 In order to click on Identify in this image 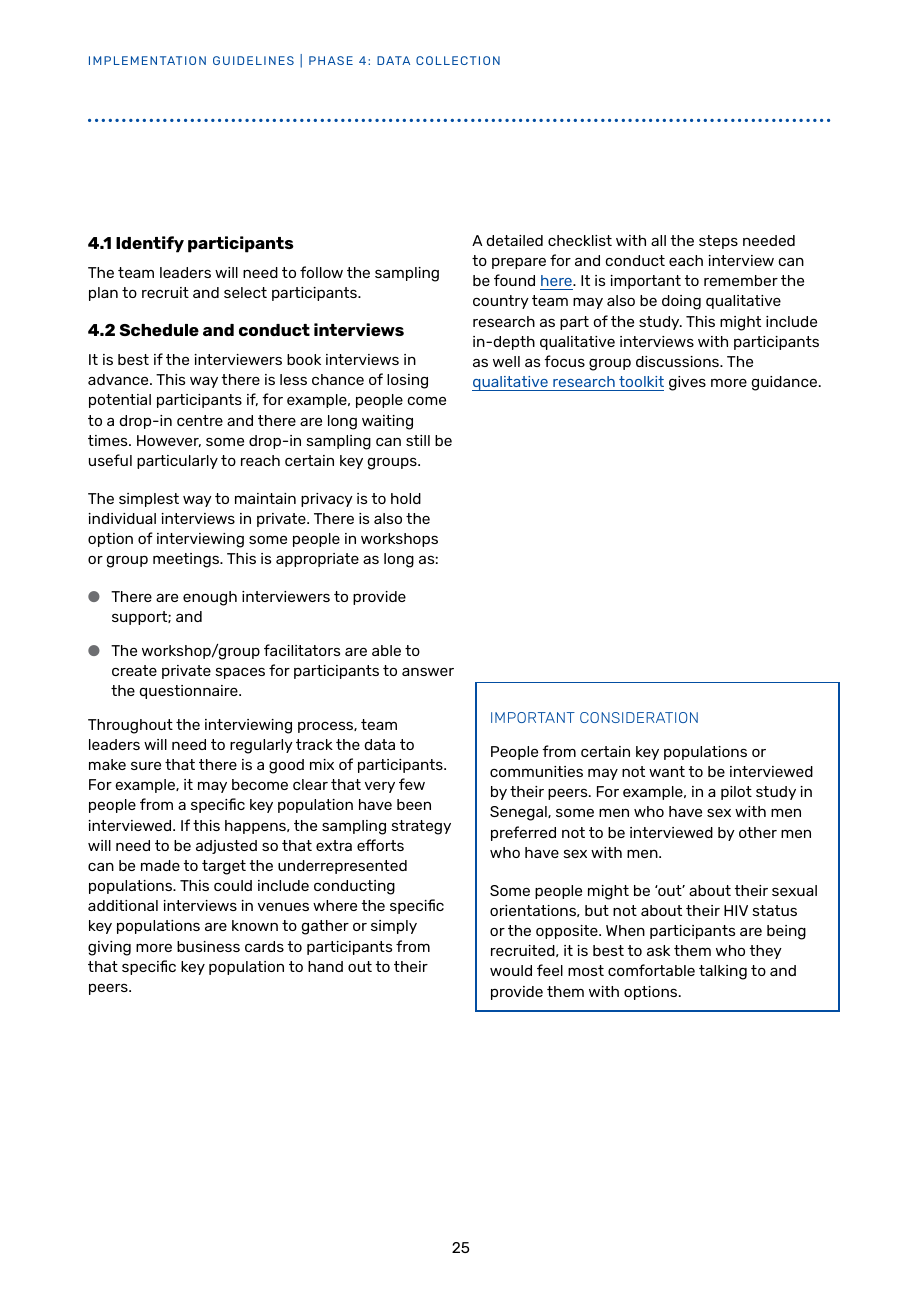, I will do `click(150, 244)`.
